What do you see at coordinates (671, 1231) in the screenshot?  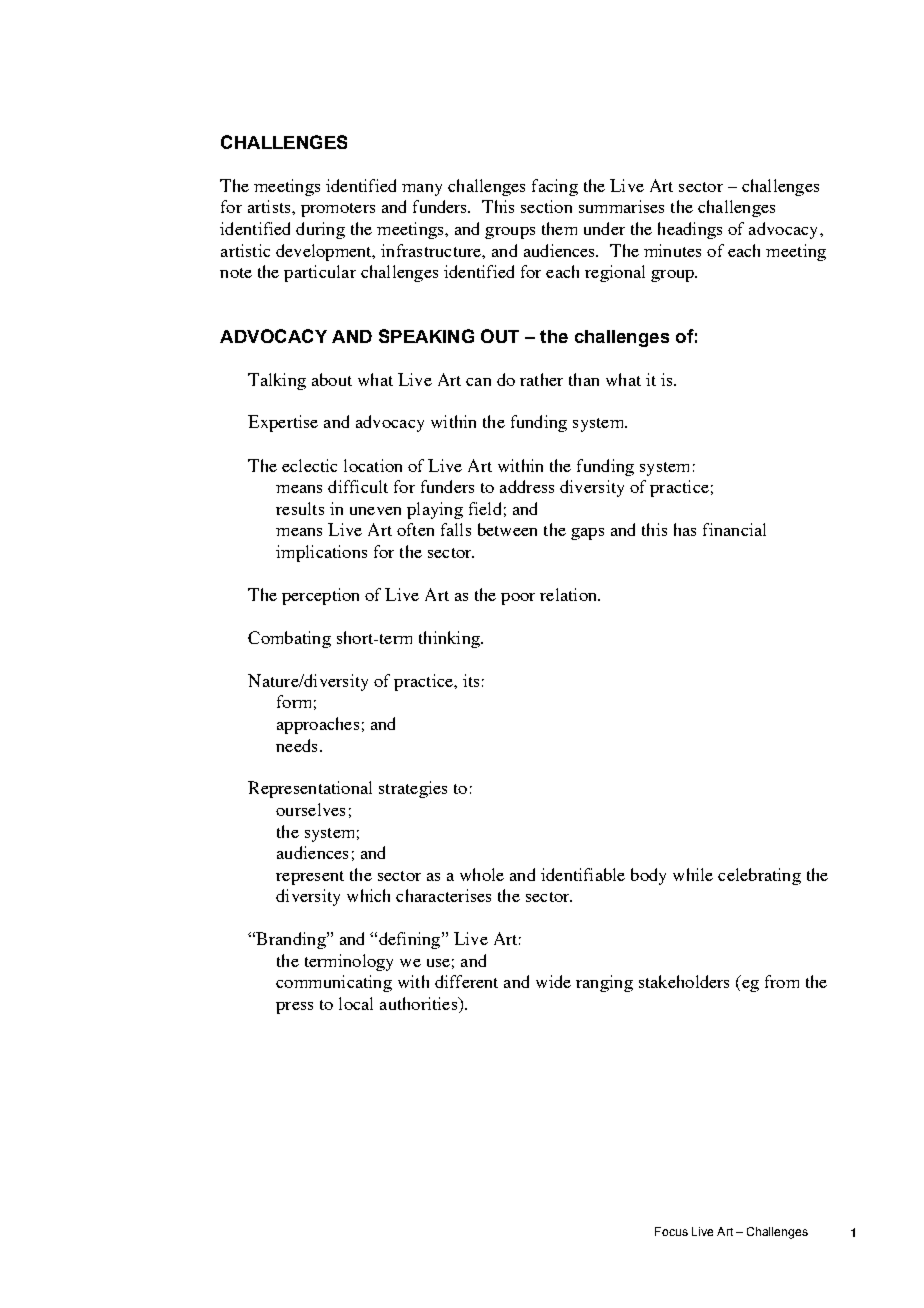 I see `Focus` at bounding box center [671, 1231].
